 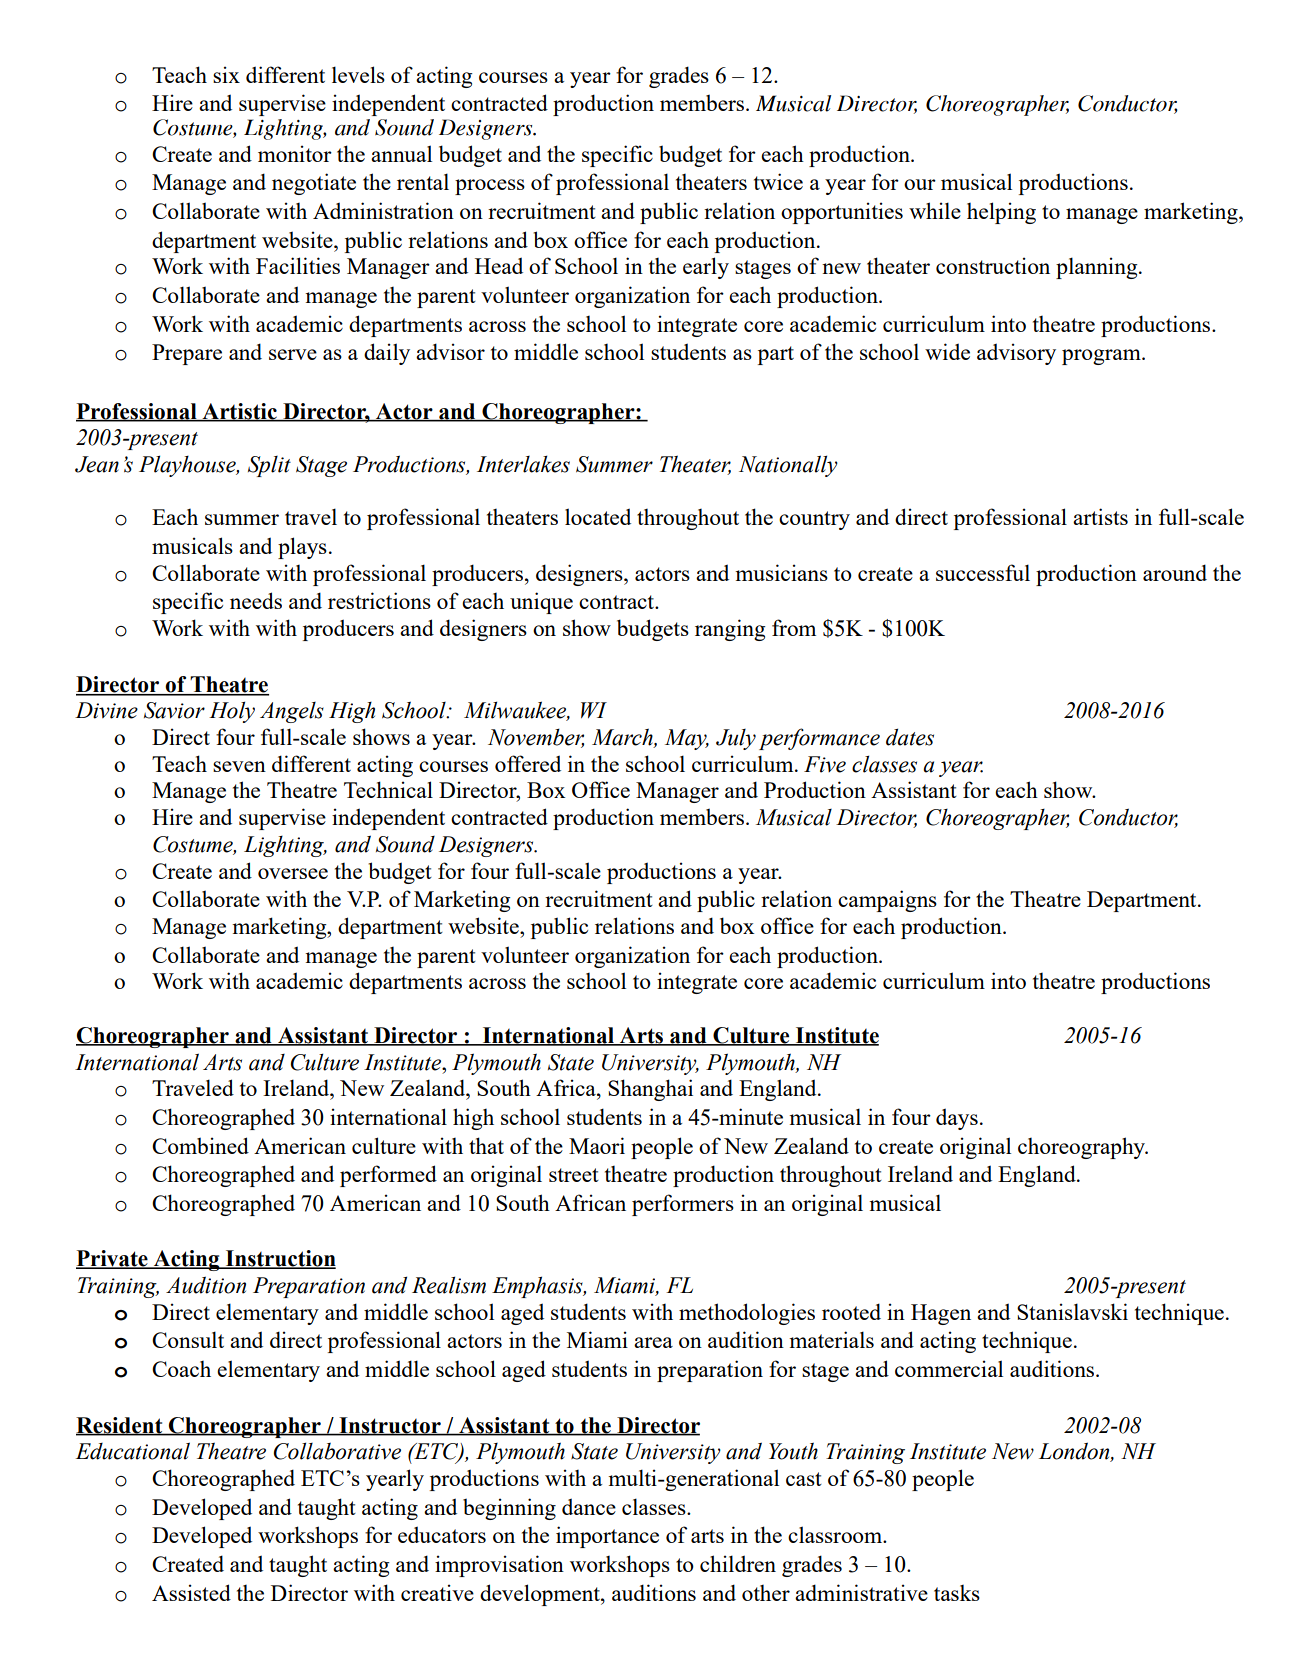 What do you see at coordinates (191, 1592) in the image?
I see `Assisted` at bounding box center [191, 1592].
